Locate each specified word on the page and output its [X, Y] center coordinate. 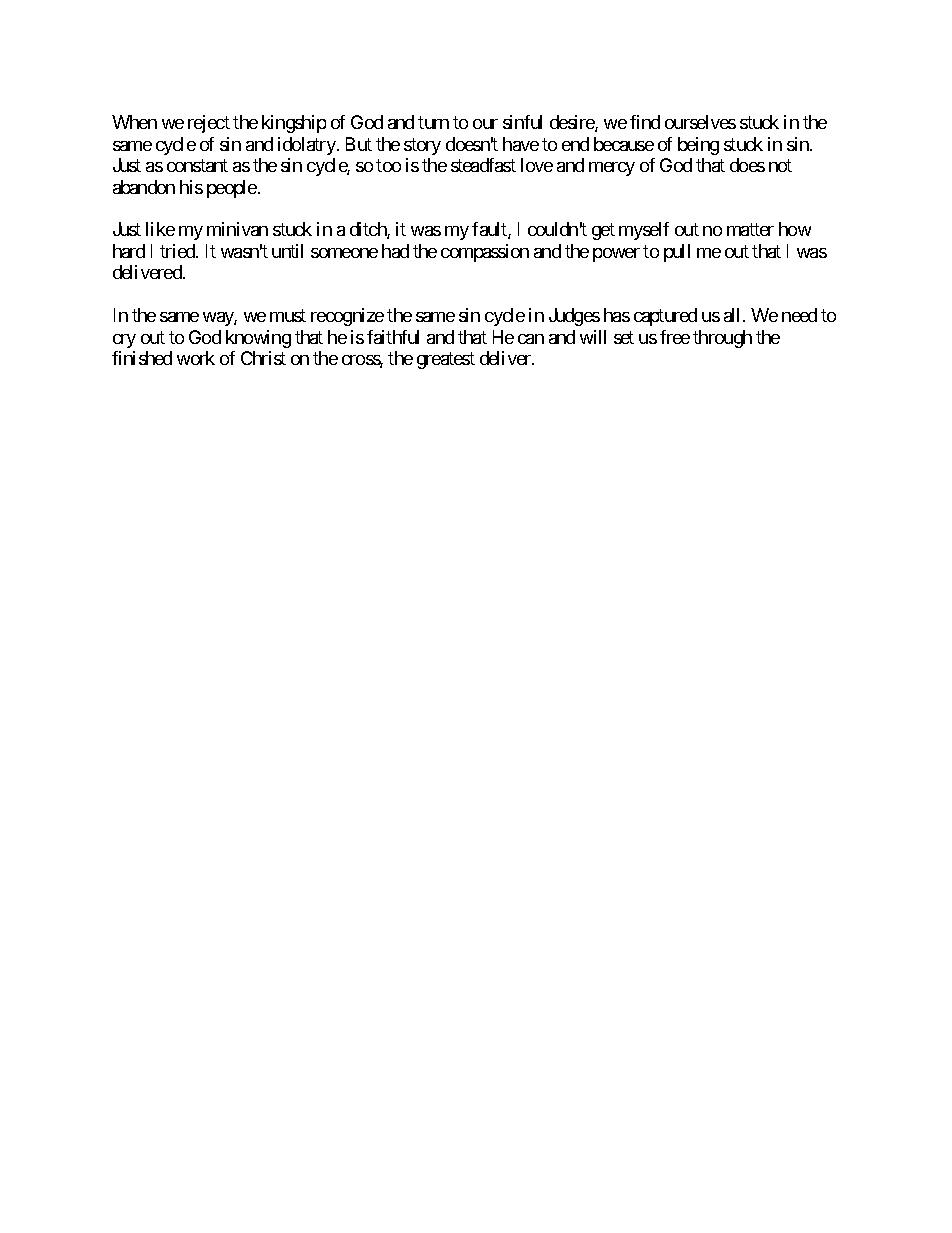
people [232, 189]
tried [178, 251]
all [734, 315]
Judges [574, 317]
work [196, 358]
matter [750, 230]
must [288, 316]
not [780, 165]
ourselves [700, 122]
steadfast [483, 165]
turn [433, 122]
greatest [446, 361]
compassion [485, 253]
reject [209, 124]
